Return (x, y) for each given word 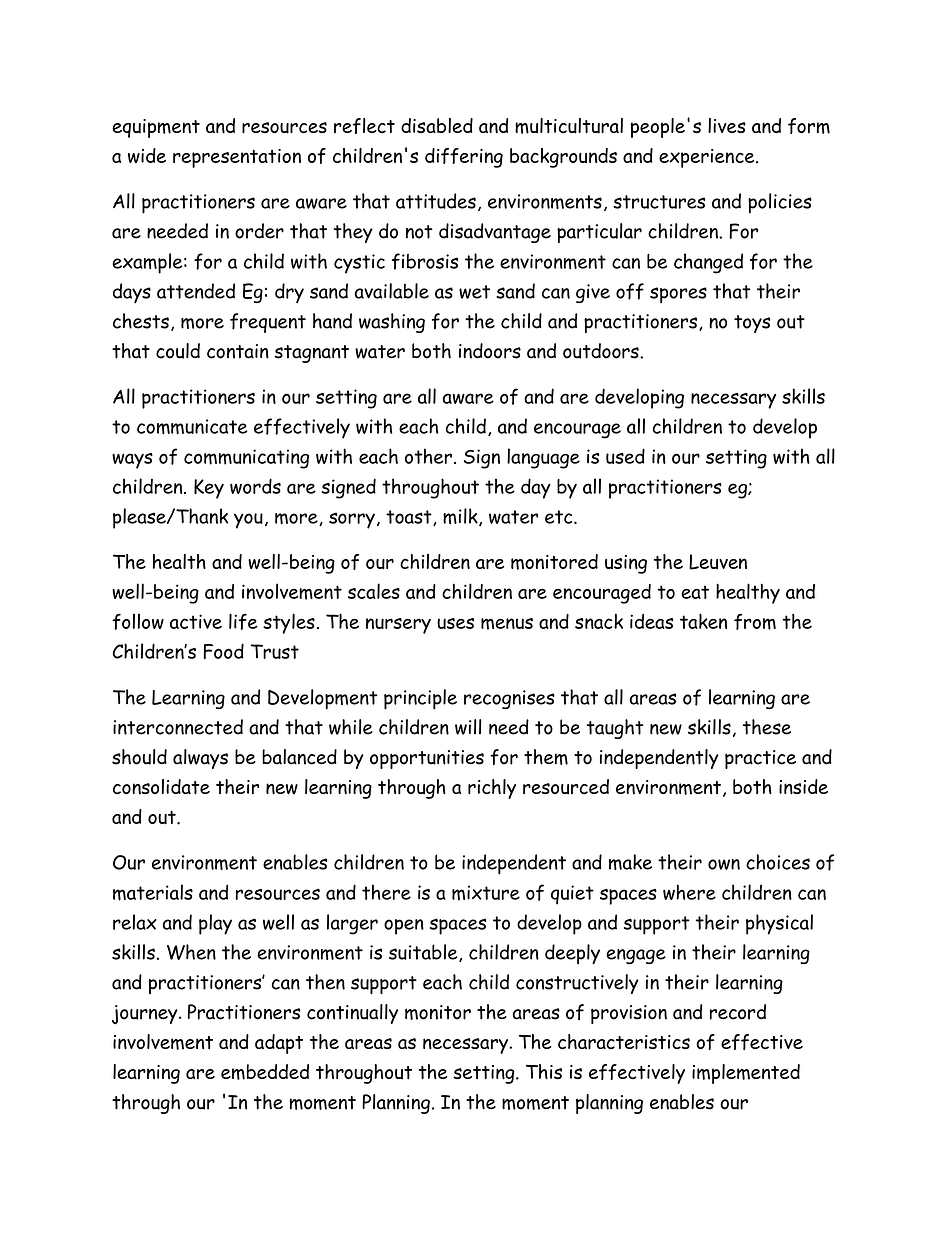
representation (237, 158)
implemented (746, 1074)
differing (464, 158)
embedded (265, 1072)
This (544, 1071)
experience (708, 158)
